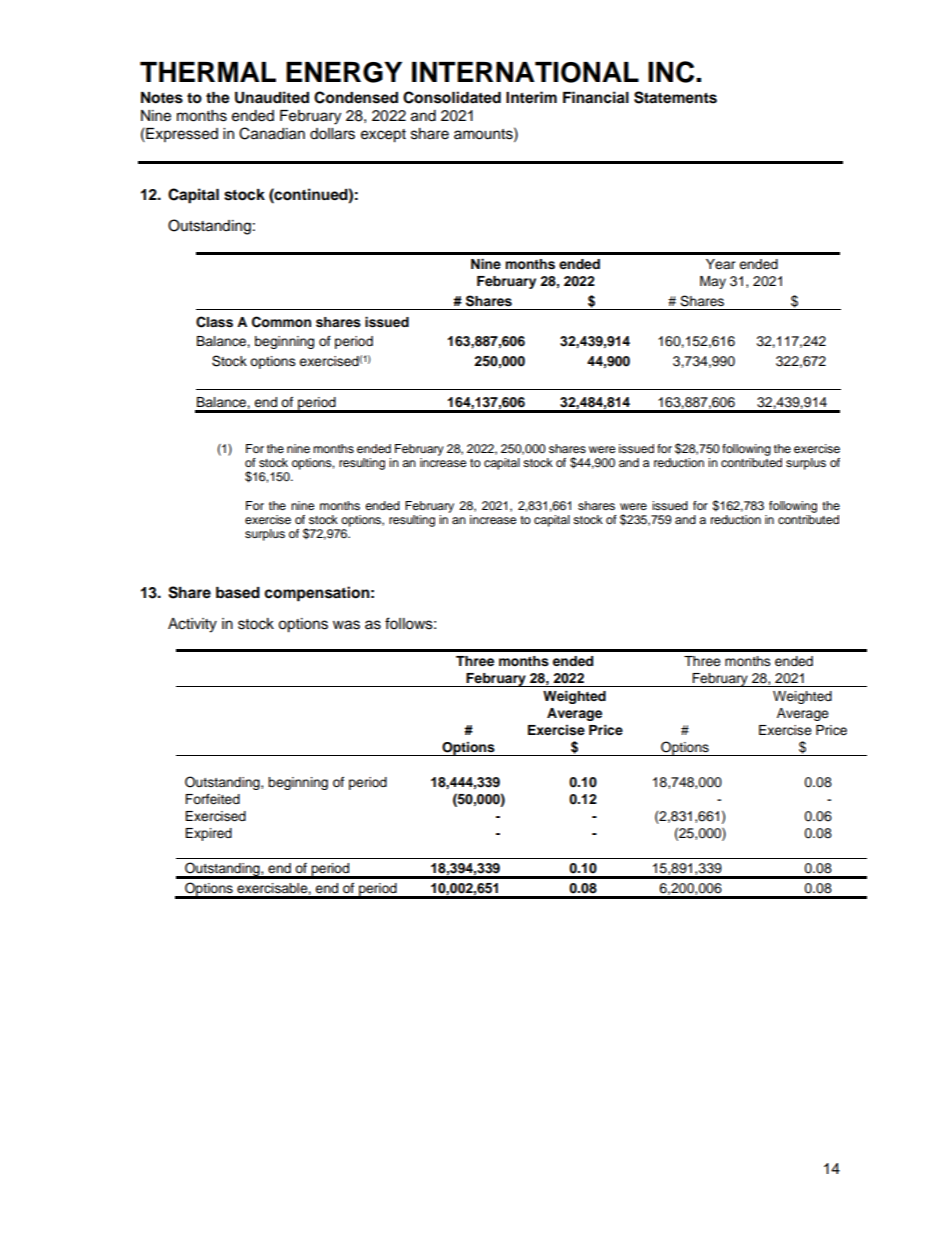  I want to click on Consolidated, so click(452, 97).
